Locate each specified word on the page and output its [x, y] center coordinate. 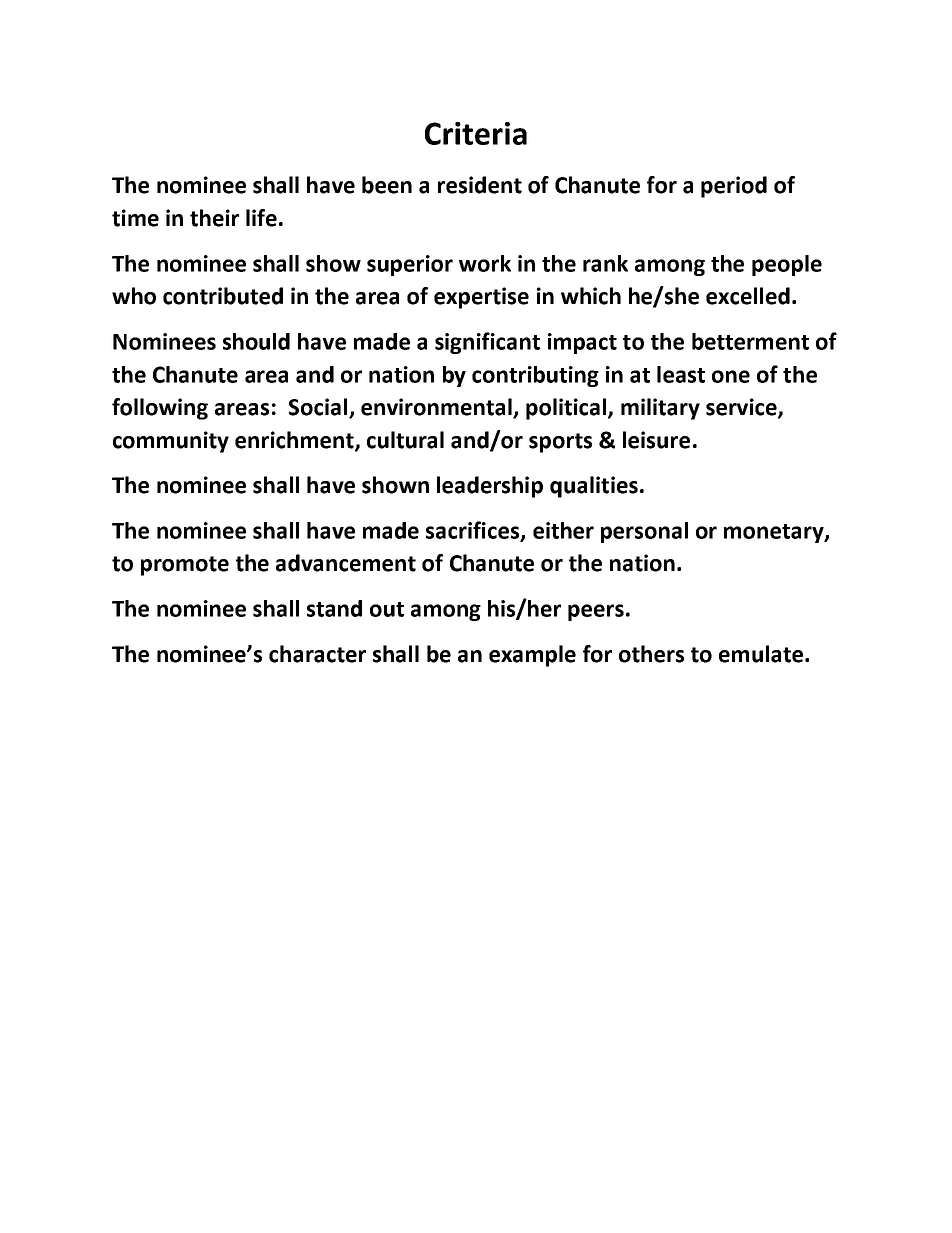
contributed [223, 296]
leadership [490, 487]
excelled [748, 296]
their [214, 218]
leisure [656, 440]
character [317, 654]
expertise [481, 298]
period [734, 187]
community [171, 442]
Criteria [476, 133]
